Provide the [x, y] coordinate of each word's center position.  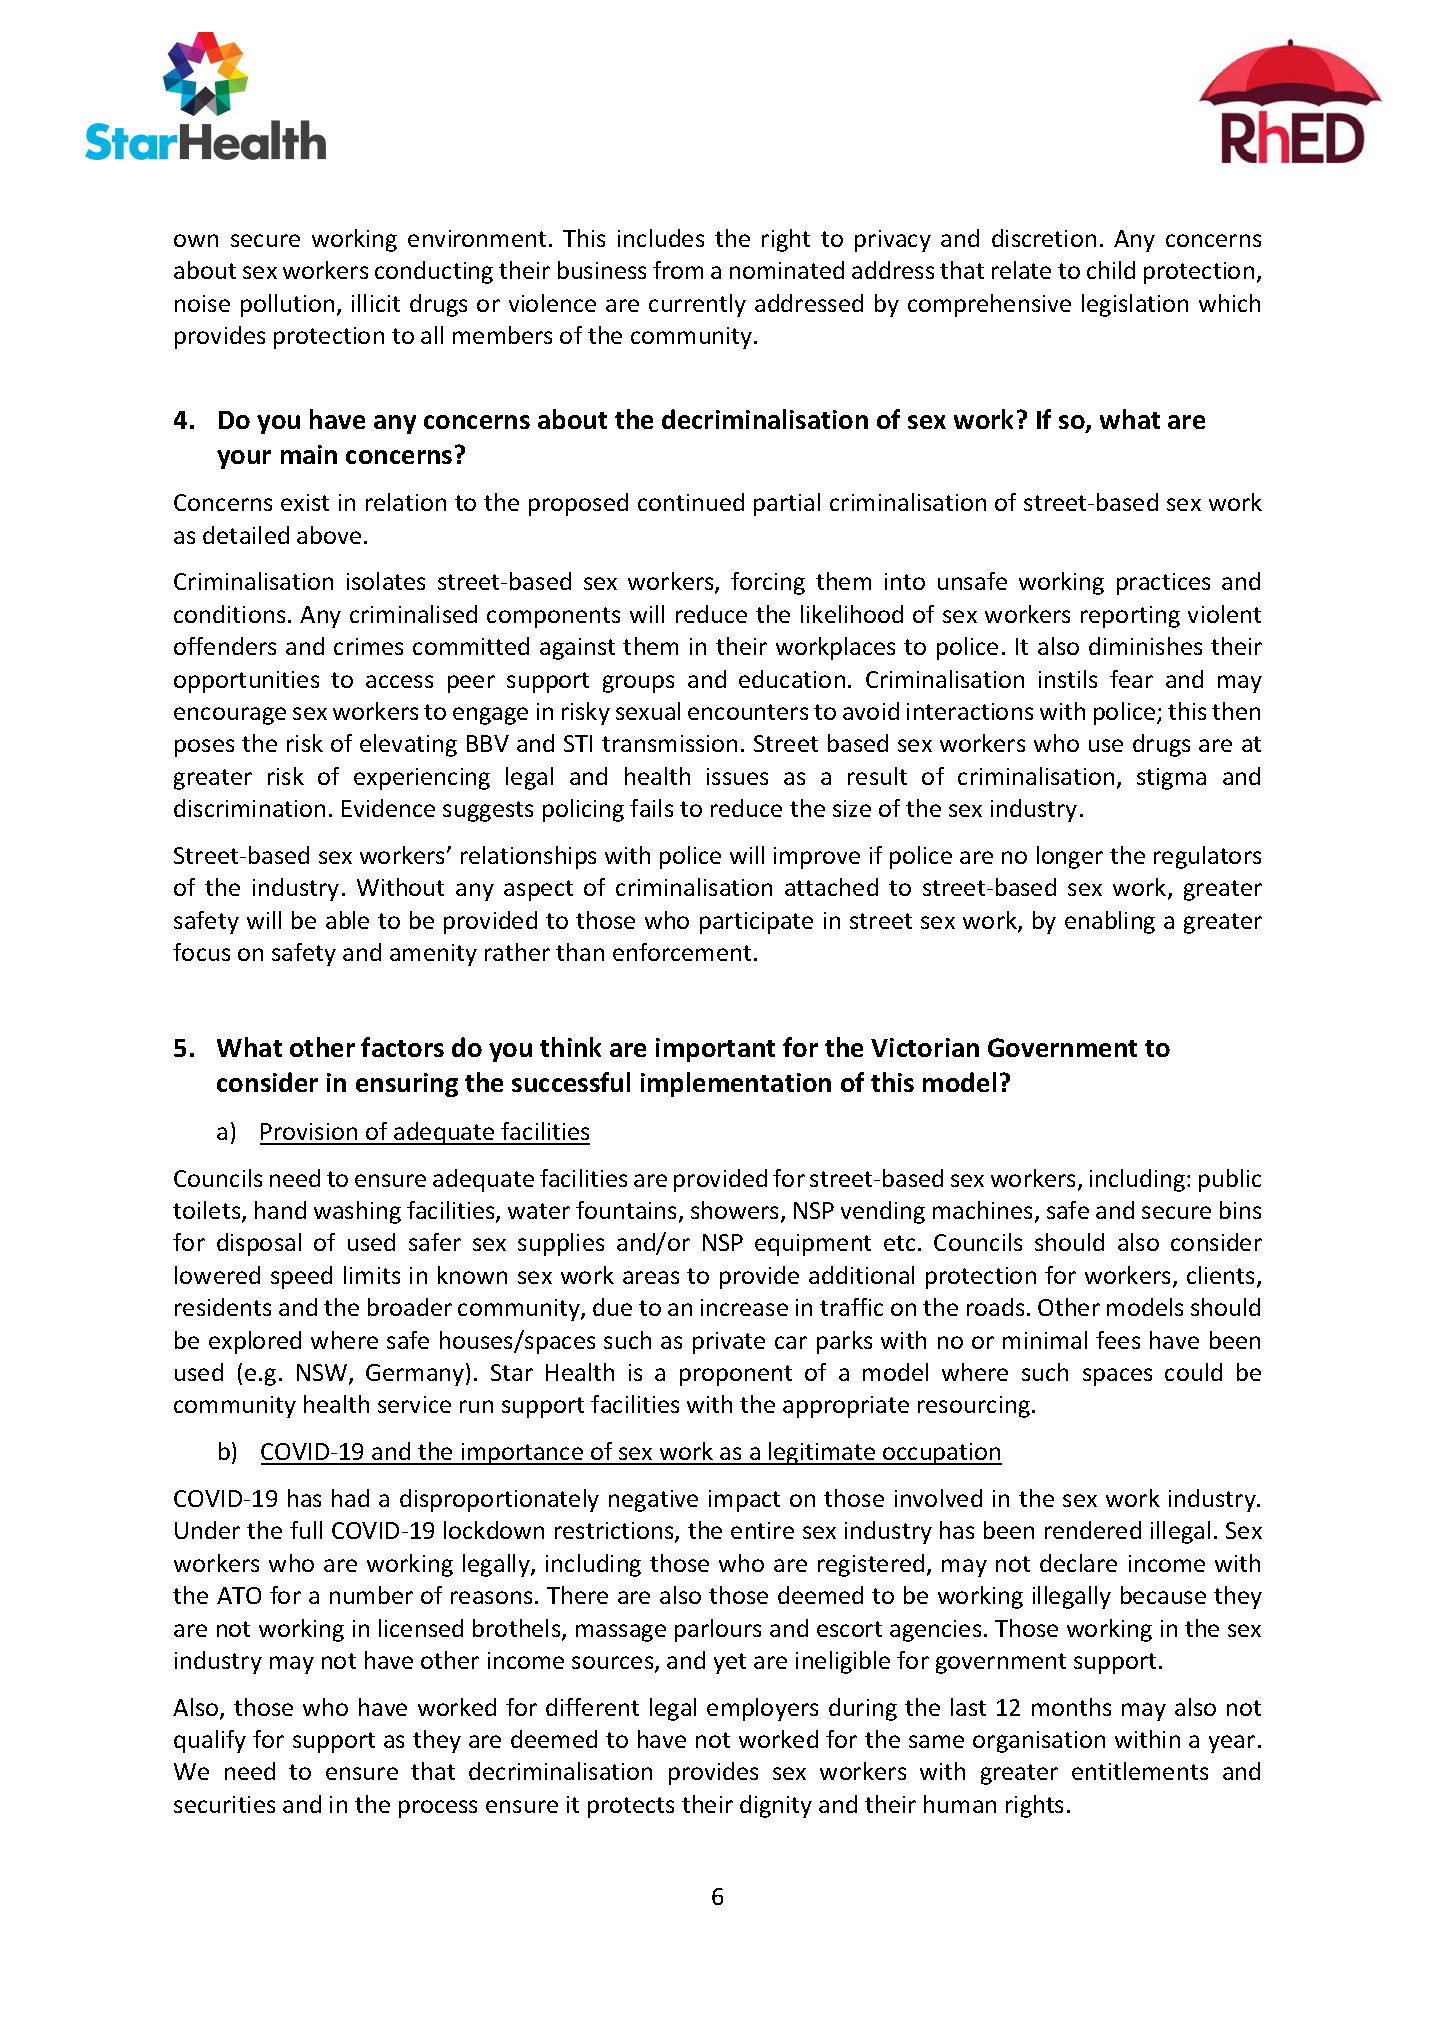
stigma [1171, 779]
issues [737, 776]
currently [697, 305]
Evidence [388, 808]
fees [1118, 1340]
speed [301, 1277]
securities [224, 1804]
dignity [776, 1806]
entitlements [1140, 1771]
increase [744, 1307]
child [1111, 270]
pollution [287, 305]
